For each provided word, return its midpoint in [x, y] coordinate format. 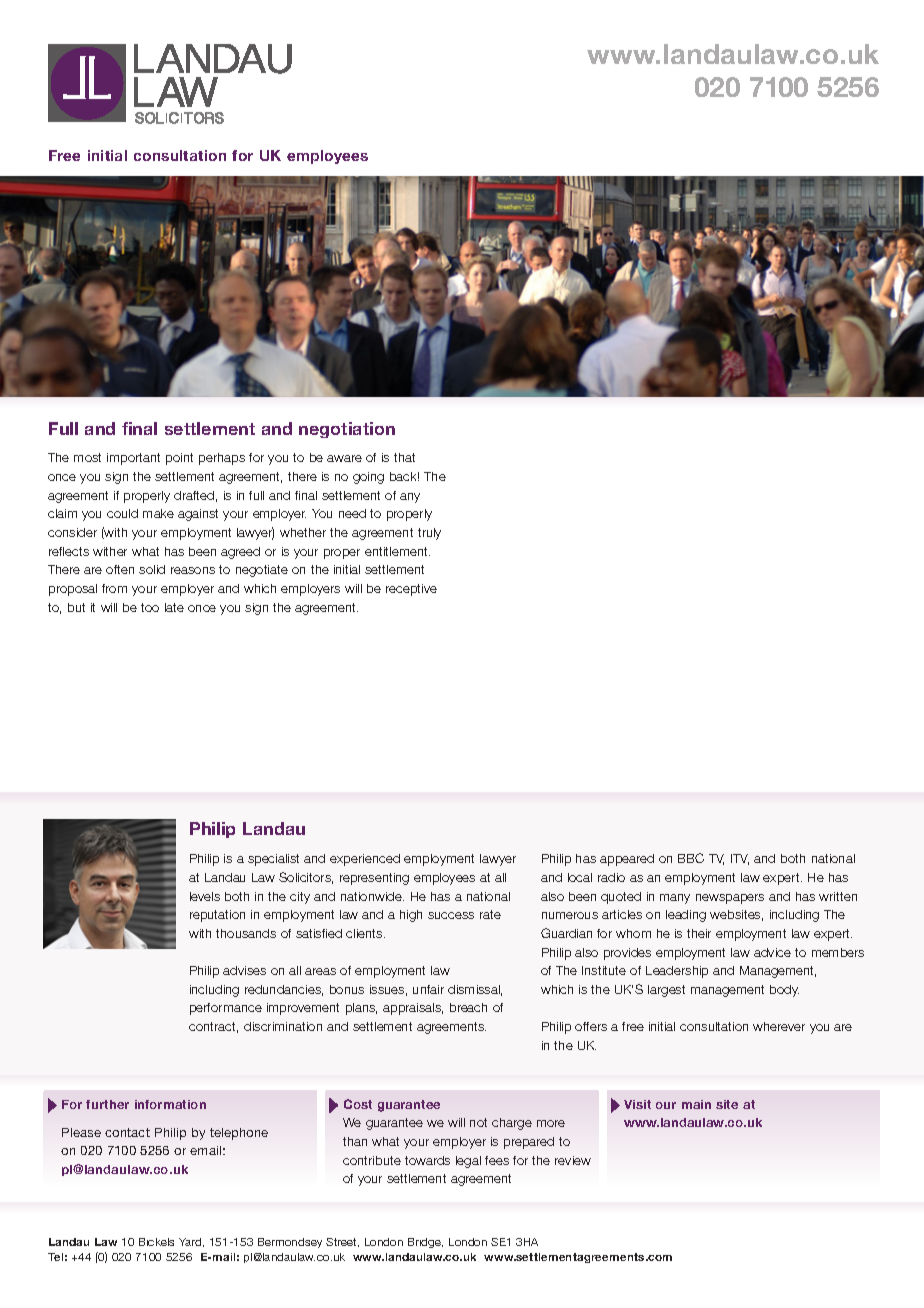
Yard [191, 1242]
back [404, 476]
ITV [740, 859]
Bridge [425, 1243]
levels [205, 896]
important [133, 459]
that [404, 457]
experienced [365, 860]
